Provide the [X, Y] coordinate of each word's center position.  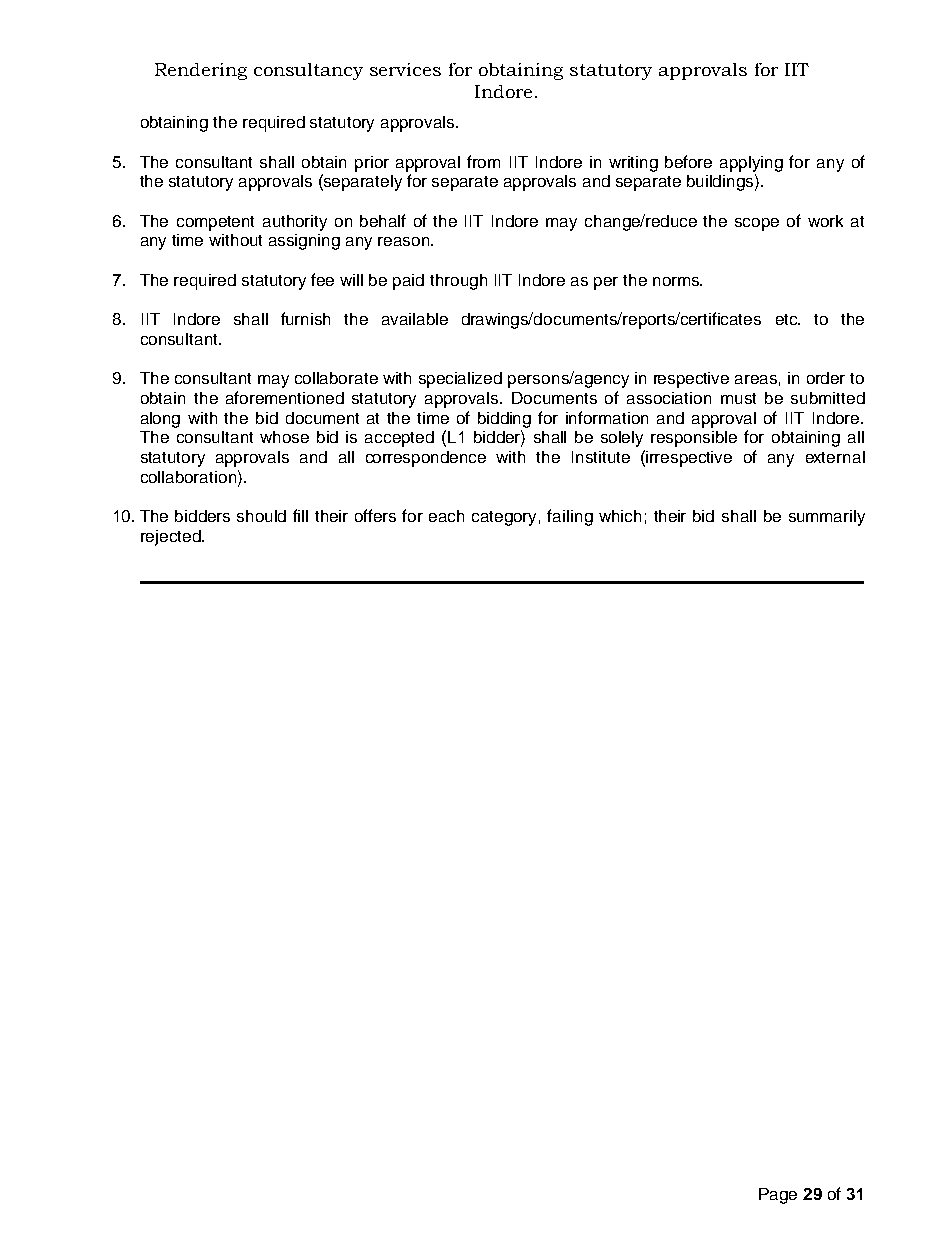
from [483, 161]
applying [751, 164]
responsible [694, 439]
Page [778, 1196]
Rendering [201, 71]
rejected [172, 538]
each [446, 516]
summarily [827, 518]
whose [284, 437]
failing [570, 517]
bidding [504, 420]
